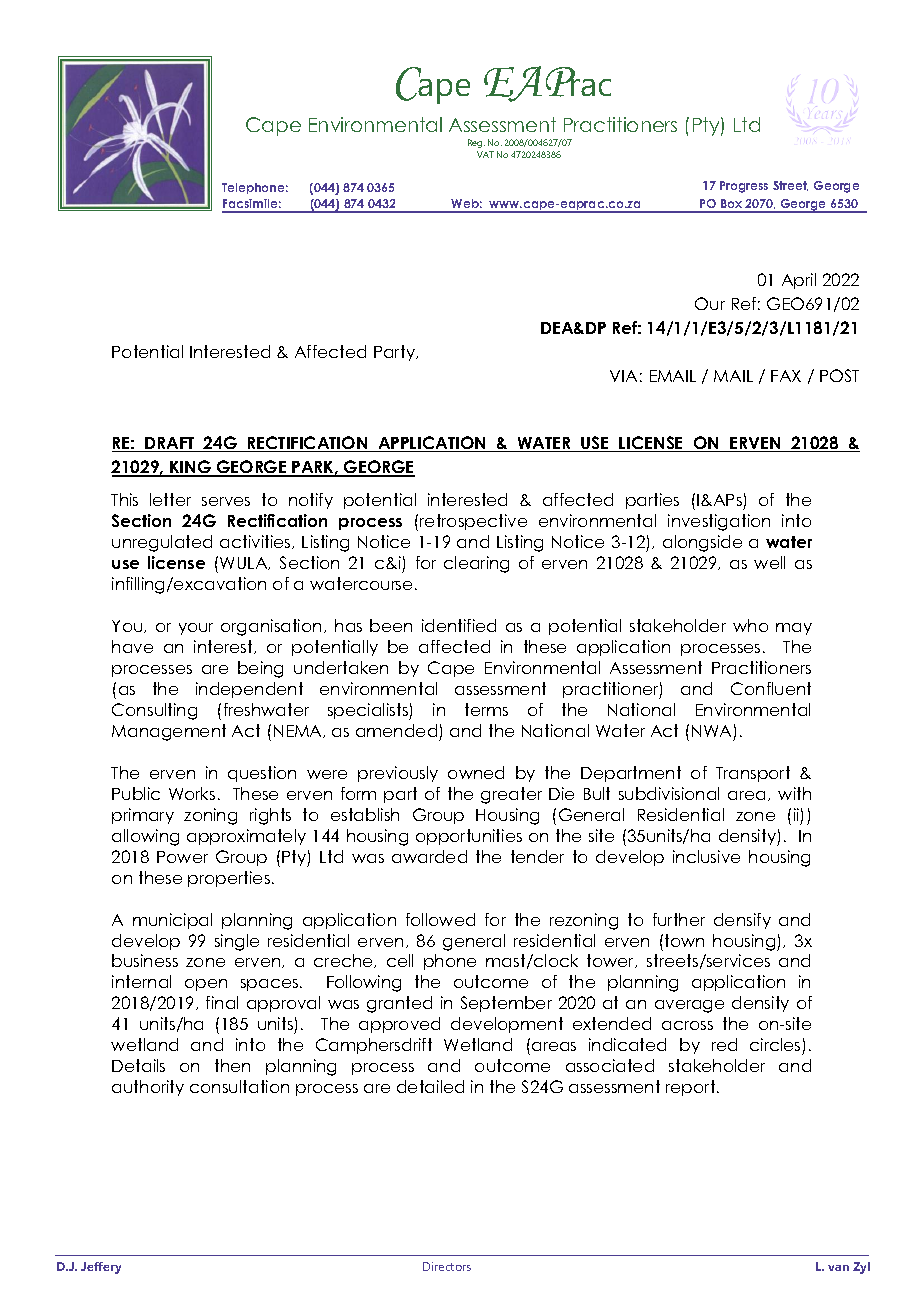  What do you see at coordinates (799, 281) in the screenshot?
I see `April` at bounding box center [799, 281].
